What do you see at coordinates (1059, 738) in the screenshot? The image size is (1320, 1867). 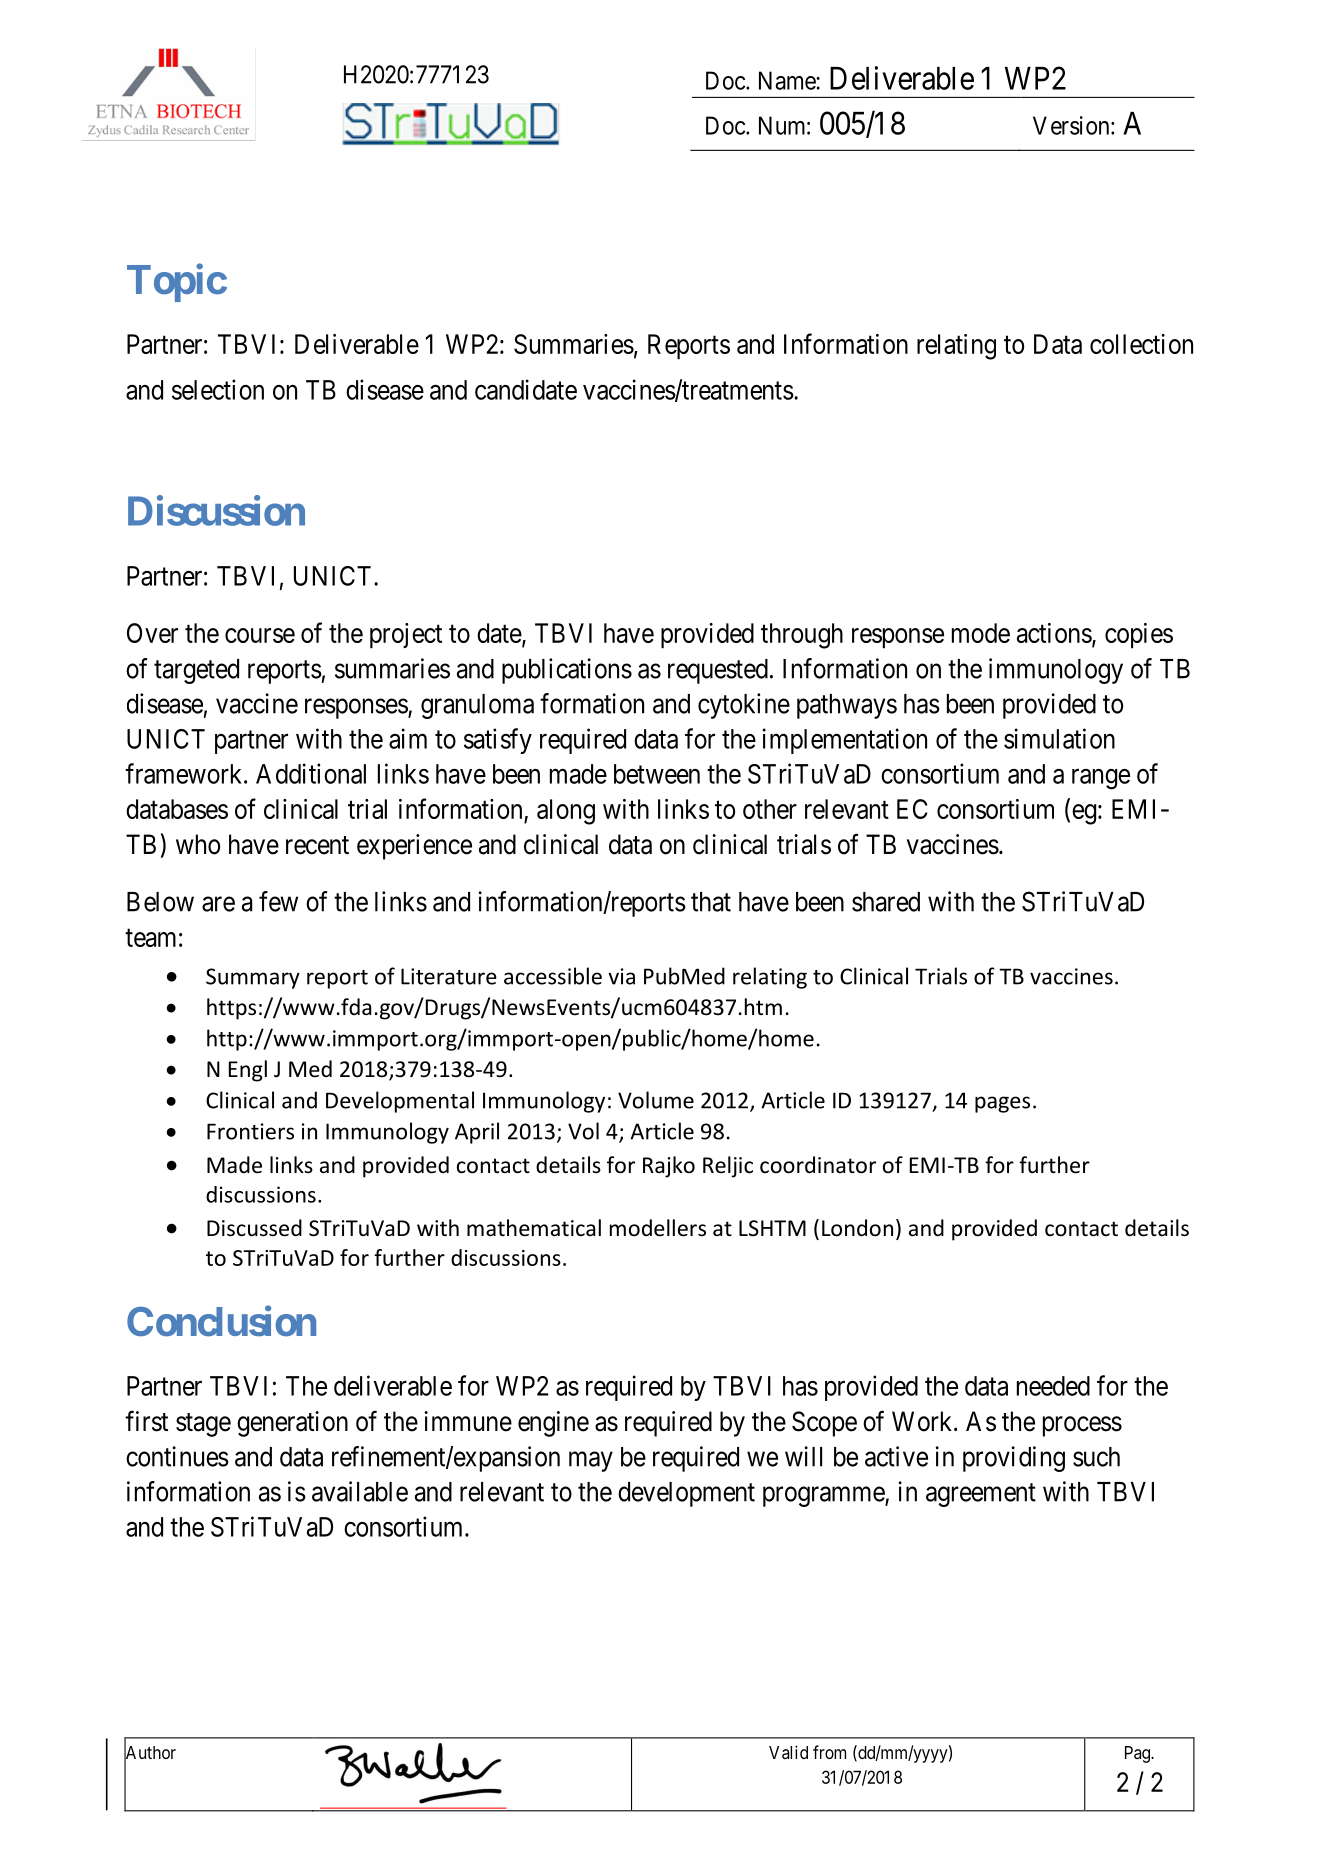 I see `simulation` at bounding box center [1059, 738].
